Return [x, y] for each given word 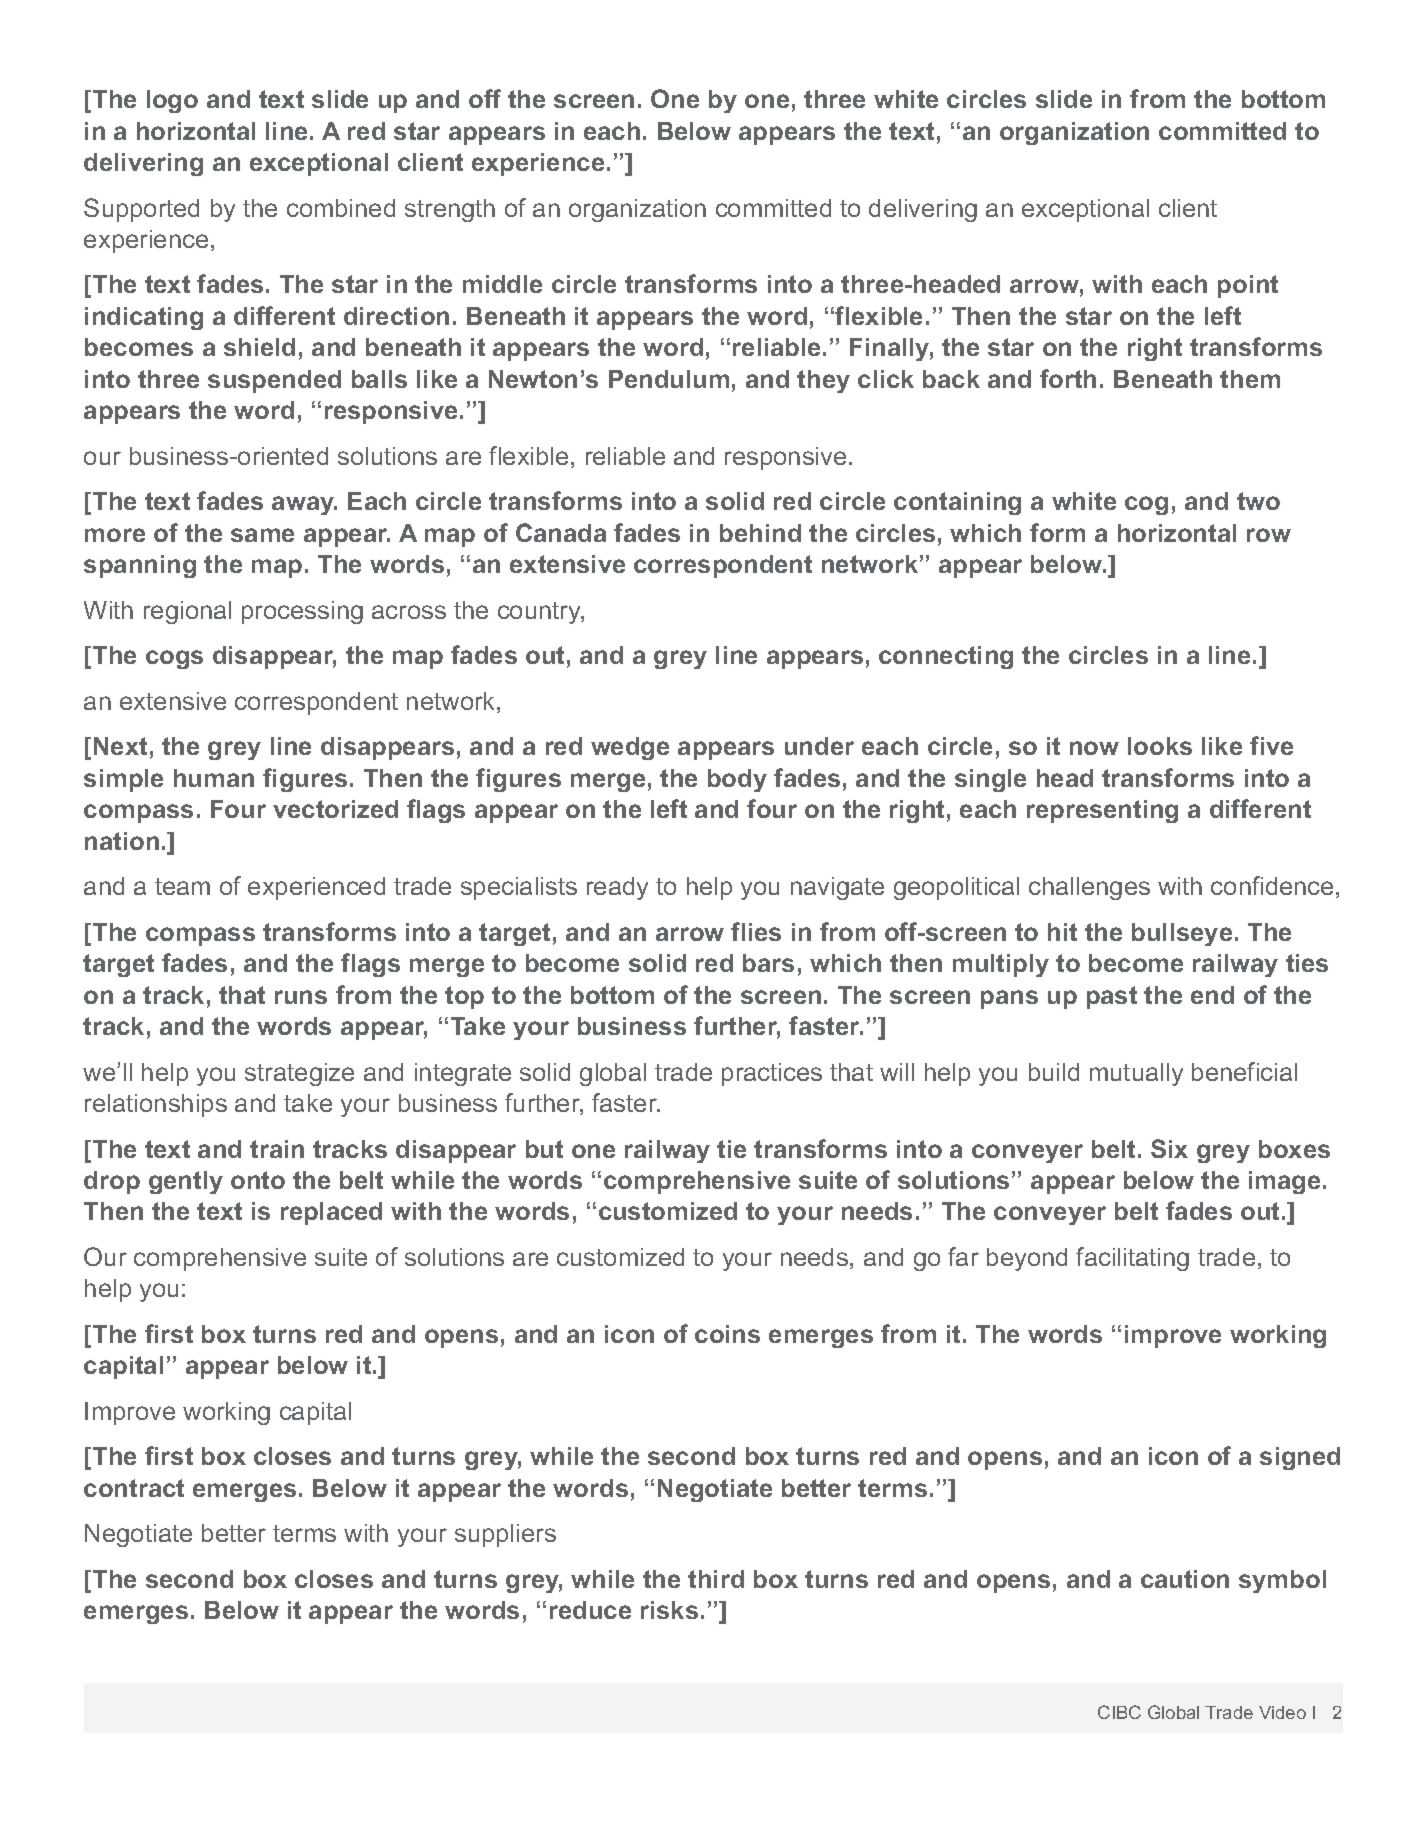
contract [134, 1488]
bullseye [1182, 934]
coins [727, 1334]
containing [957, 503]
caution [1185, 1579]
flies [756, 931]
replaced [331, 1213]
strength [450, 210]
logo [172, 101]
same [262, 535]
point [1248, 286]
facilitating [1132, 1259]
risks [669, 1610]
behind [760, 533]
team [182, 886]
